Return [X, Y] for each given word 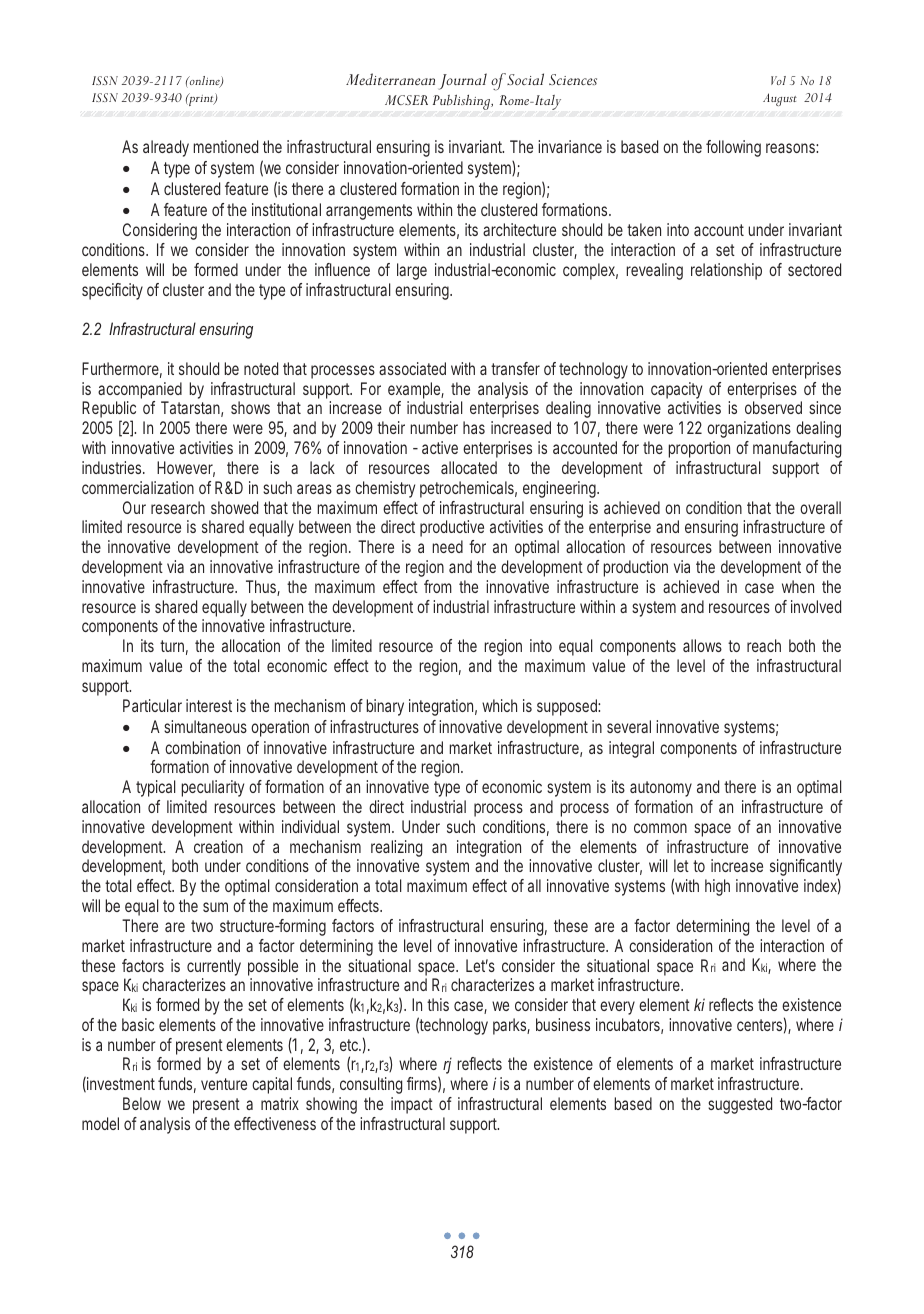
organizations [749, 429]
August [780, 99]
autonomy [661, 789]
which [499, 705]
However [186, 469]
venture [224, 1084]
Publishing [463, 102]
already [166, 148]
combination [202, 747]
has [474, 427]
